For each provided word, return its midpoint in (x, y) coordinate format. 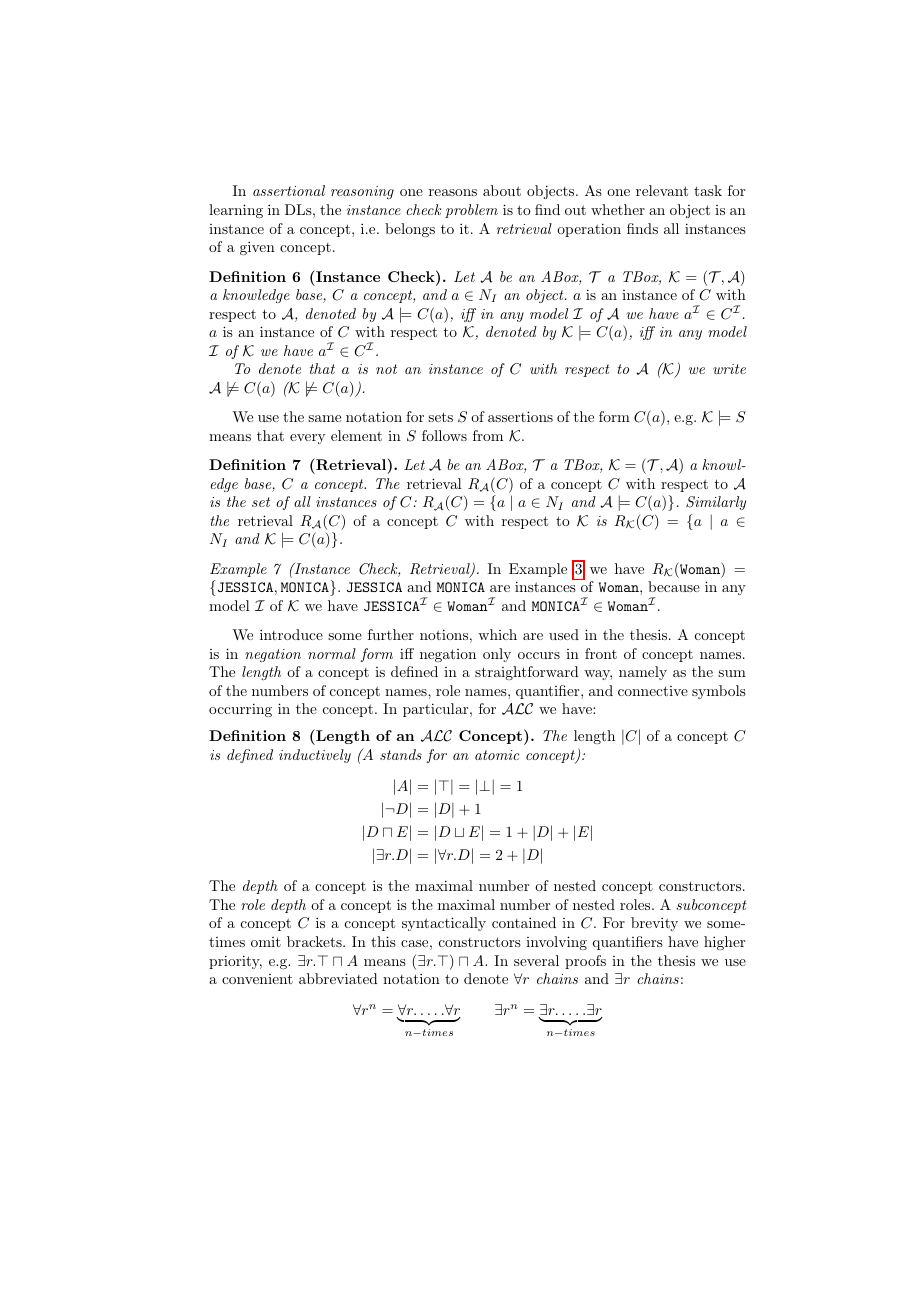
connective (653, 691)
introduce (291, 634)
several (536, 960)
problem (471, 211)
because (674, 586)
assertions (520, 416)
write (729, 369)
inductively (315, 756)
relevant (662, 190)
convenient (257, 979)
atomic (497, 755)
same (324, 418)
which (497, 634)
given (257, 248)
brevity (654, 924)
